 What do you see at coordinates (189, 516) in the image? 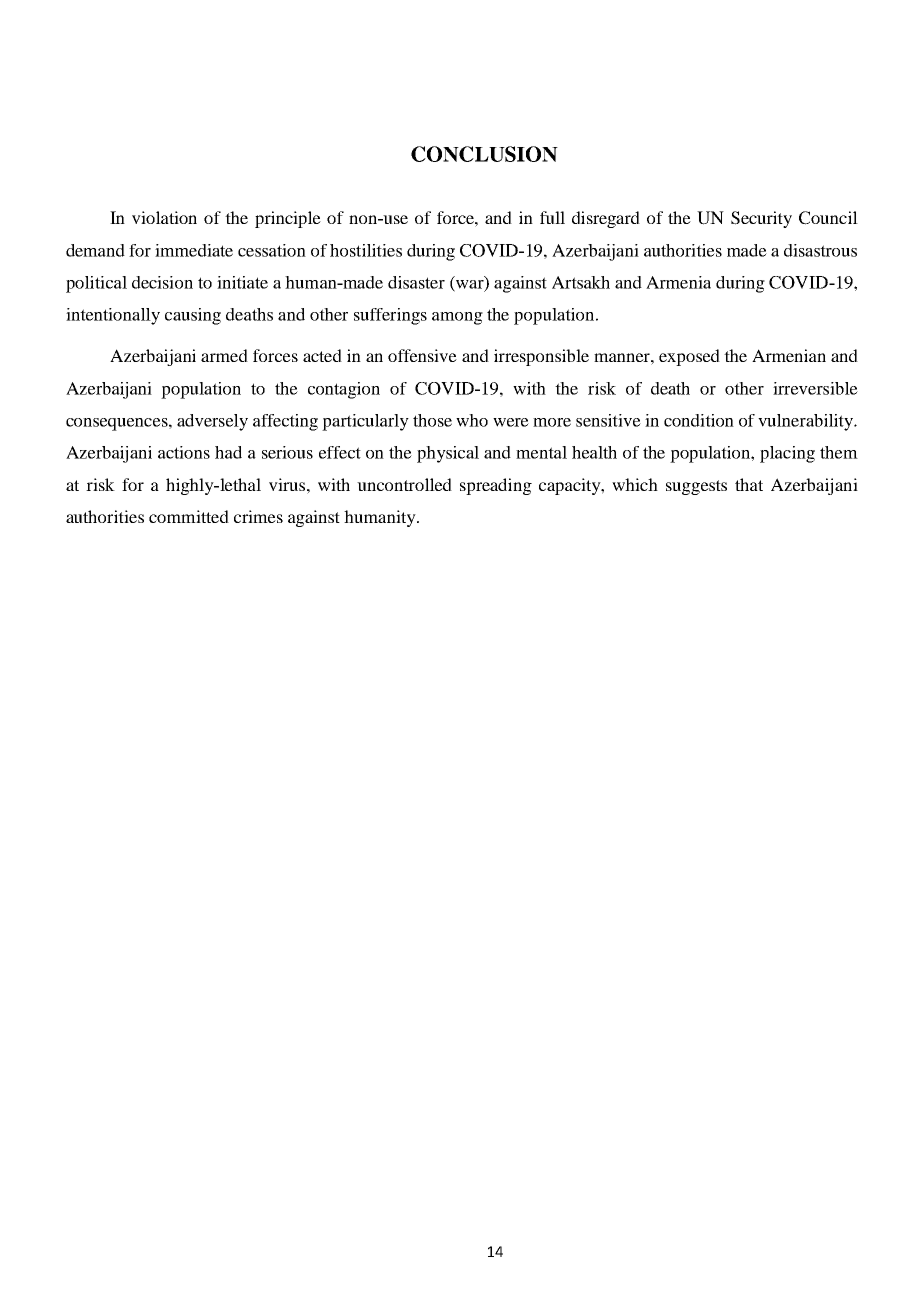
I see `committed` at bounding box center [189, 516].
